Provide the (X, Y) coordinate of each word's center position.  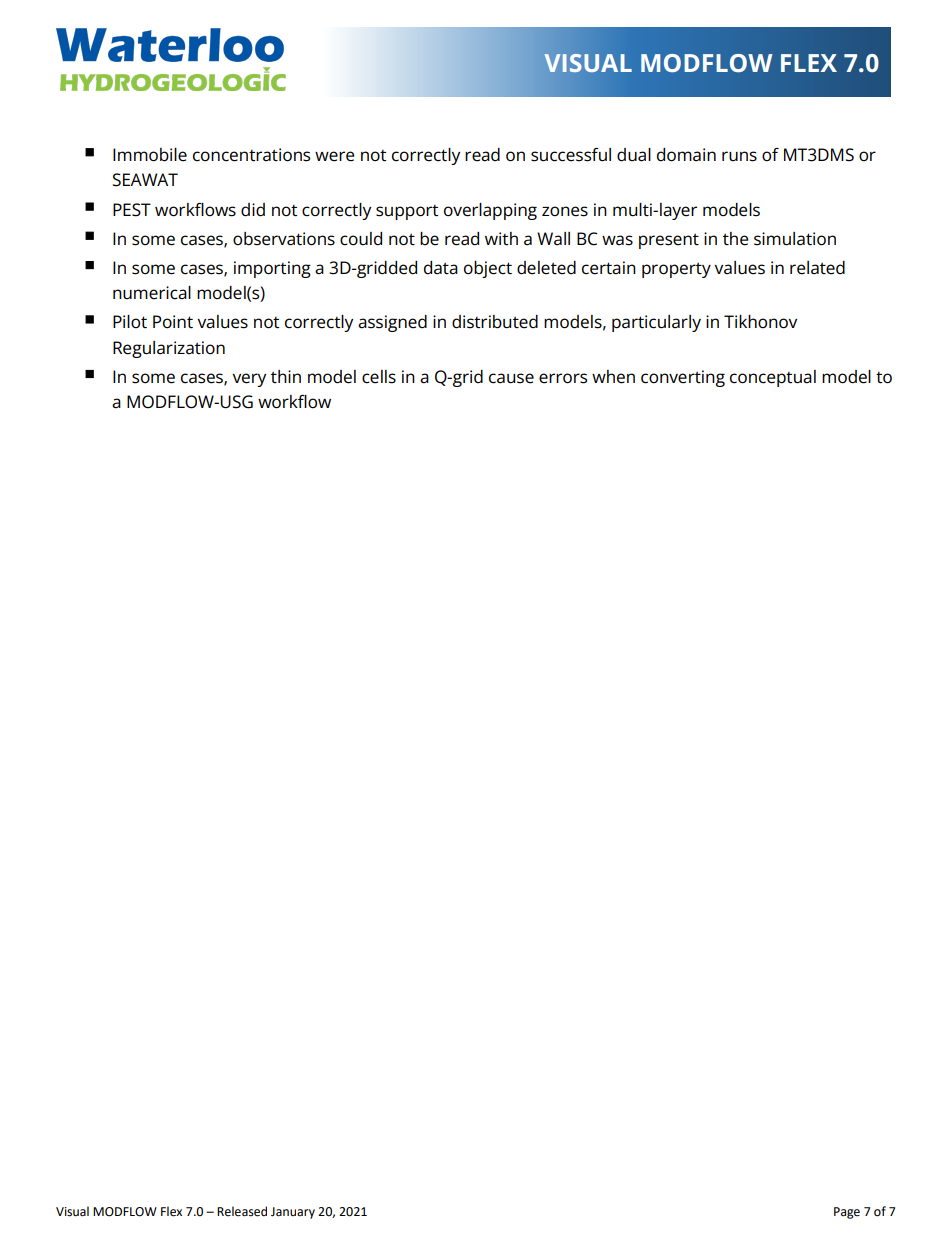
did (253, 210)
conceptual (773, 378)
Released (242, 1211)
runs (739, 156)
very (249, 380)
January (293, 1213)
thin (286, 376)
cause (511, 378)
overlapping (490, 211)
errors (563, 378)
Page (847, 1213)
